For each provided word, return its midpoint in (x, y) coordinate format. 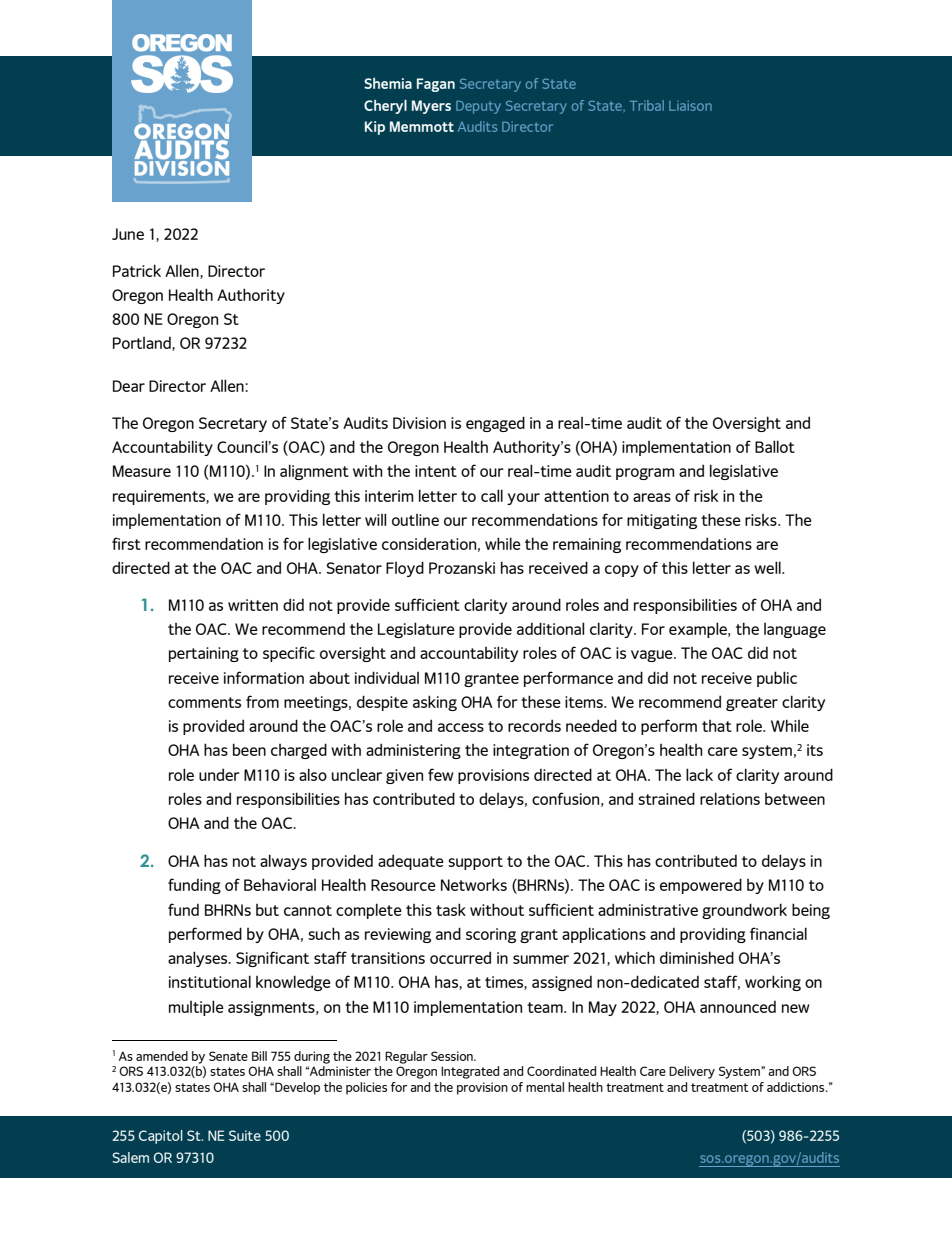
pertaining (204, 654)
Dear (129, 386)
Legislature (416, 630)
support (475, 863)
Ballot (775, 446)
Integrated (470, 1072)
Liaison (690, 105)
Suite (245, 1135)
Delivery (692, 1072)
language (795, 630)
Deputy (478, 107)
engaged (495, 424)
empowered (701, 886)
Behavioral (280, 884)
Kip (375, 128)
